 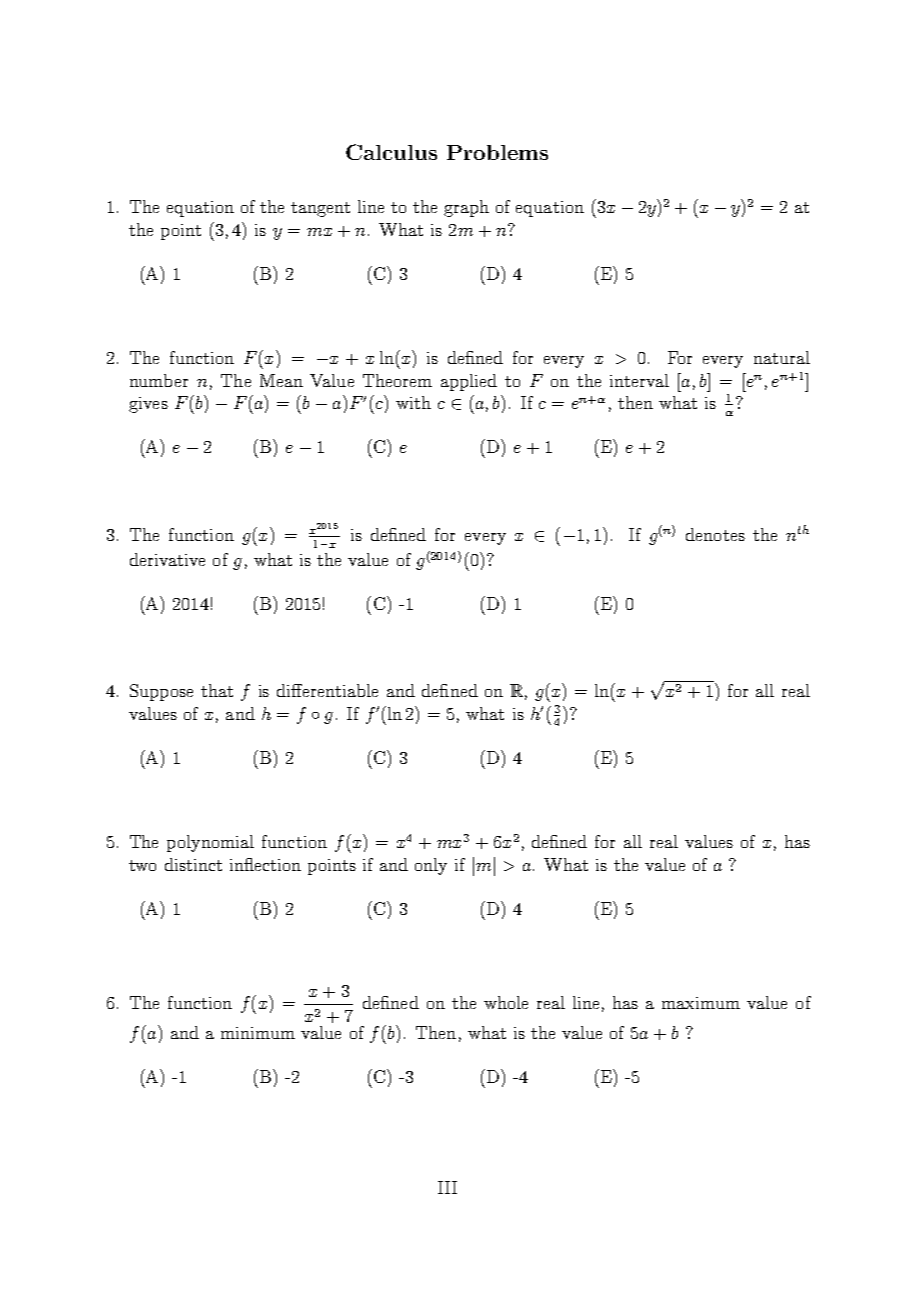 What do you see at coordinates (715, 534) in the screenshot?
I see `denotes` at bounding box center [715, 534].
